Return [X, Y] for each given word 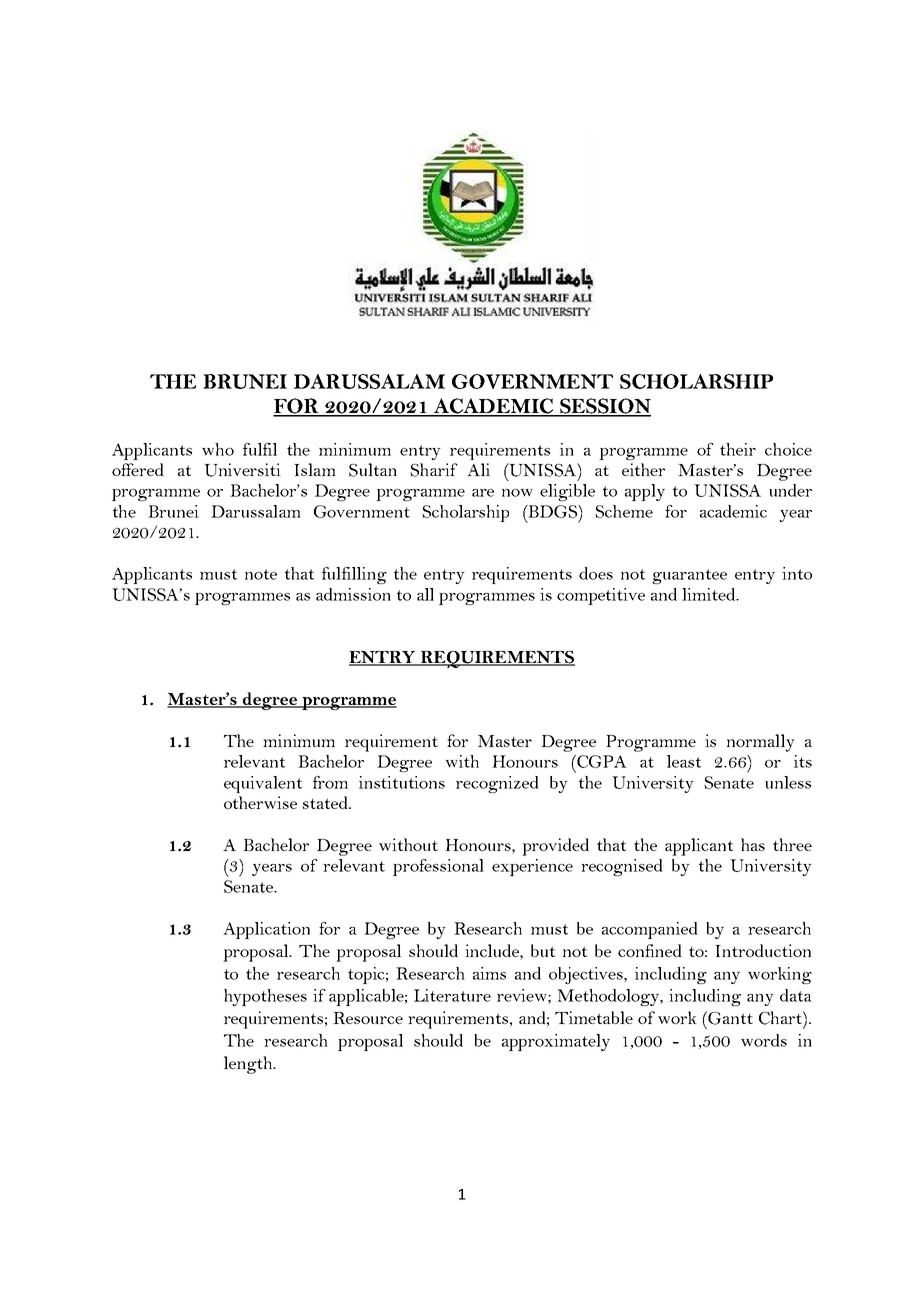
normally [761, 743]
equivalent [263, 784]
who [218, 449]
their [738, 449]
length [249, 1065]
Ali [478, 469]
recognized [497, 784]
